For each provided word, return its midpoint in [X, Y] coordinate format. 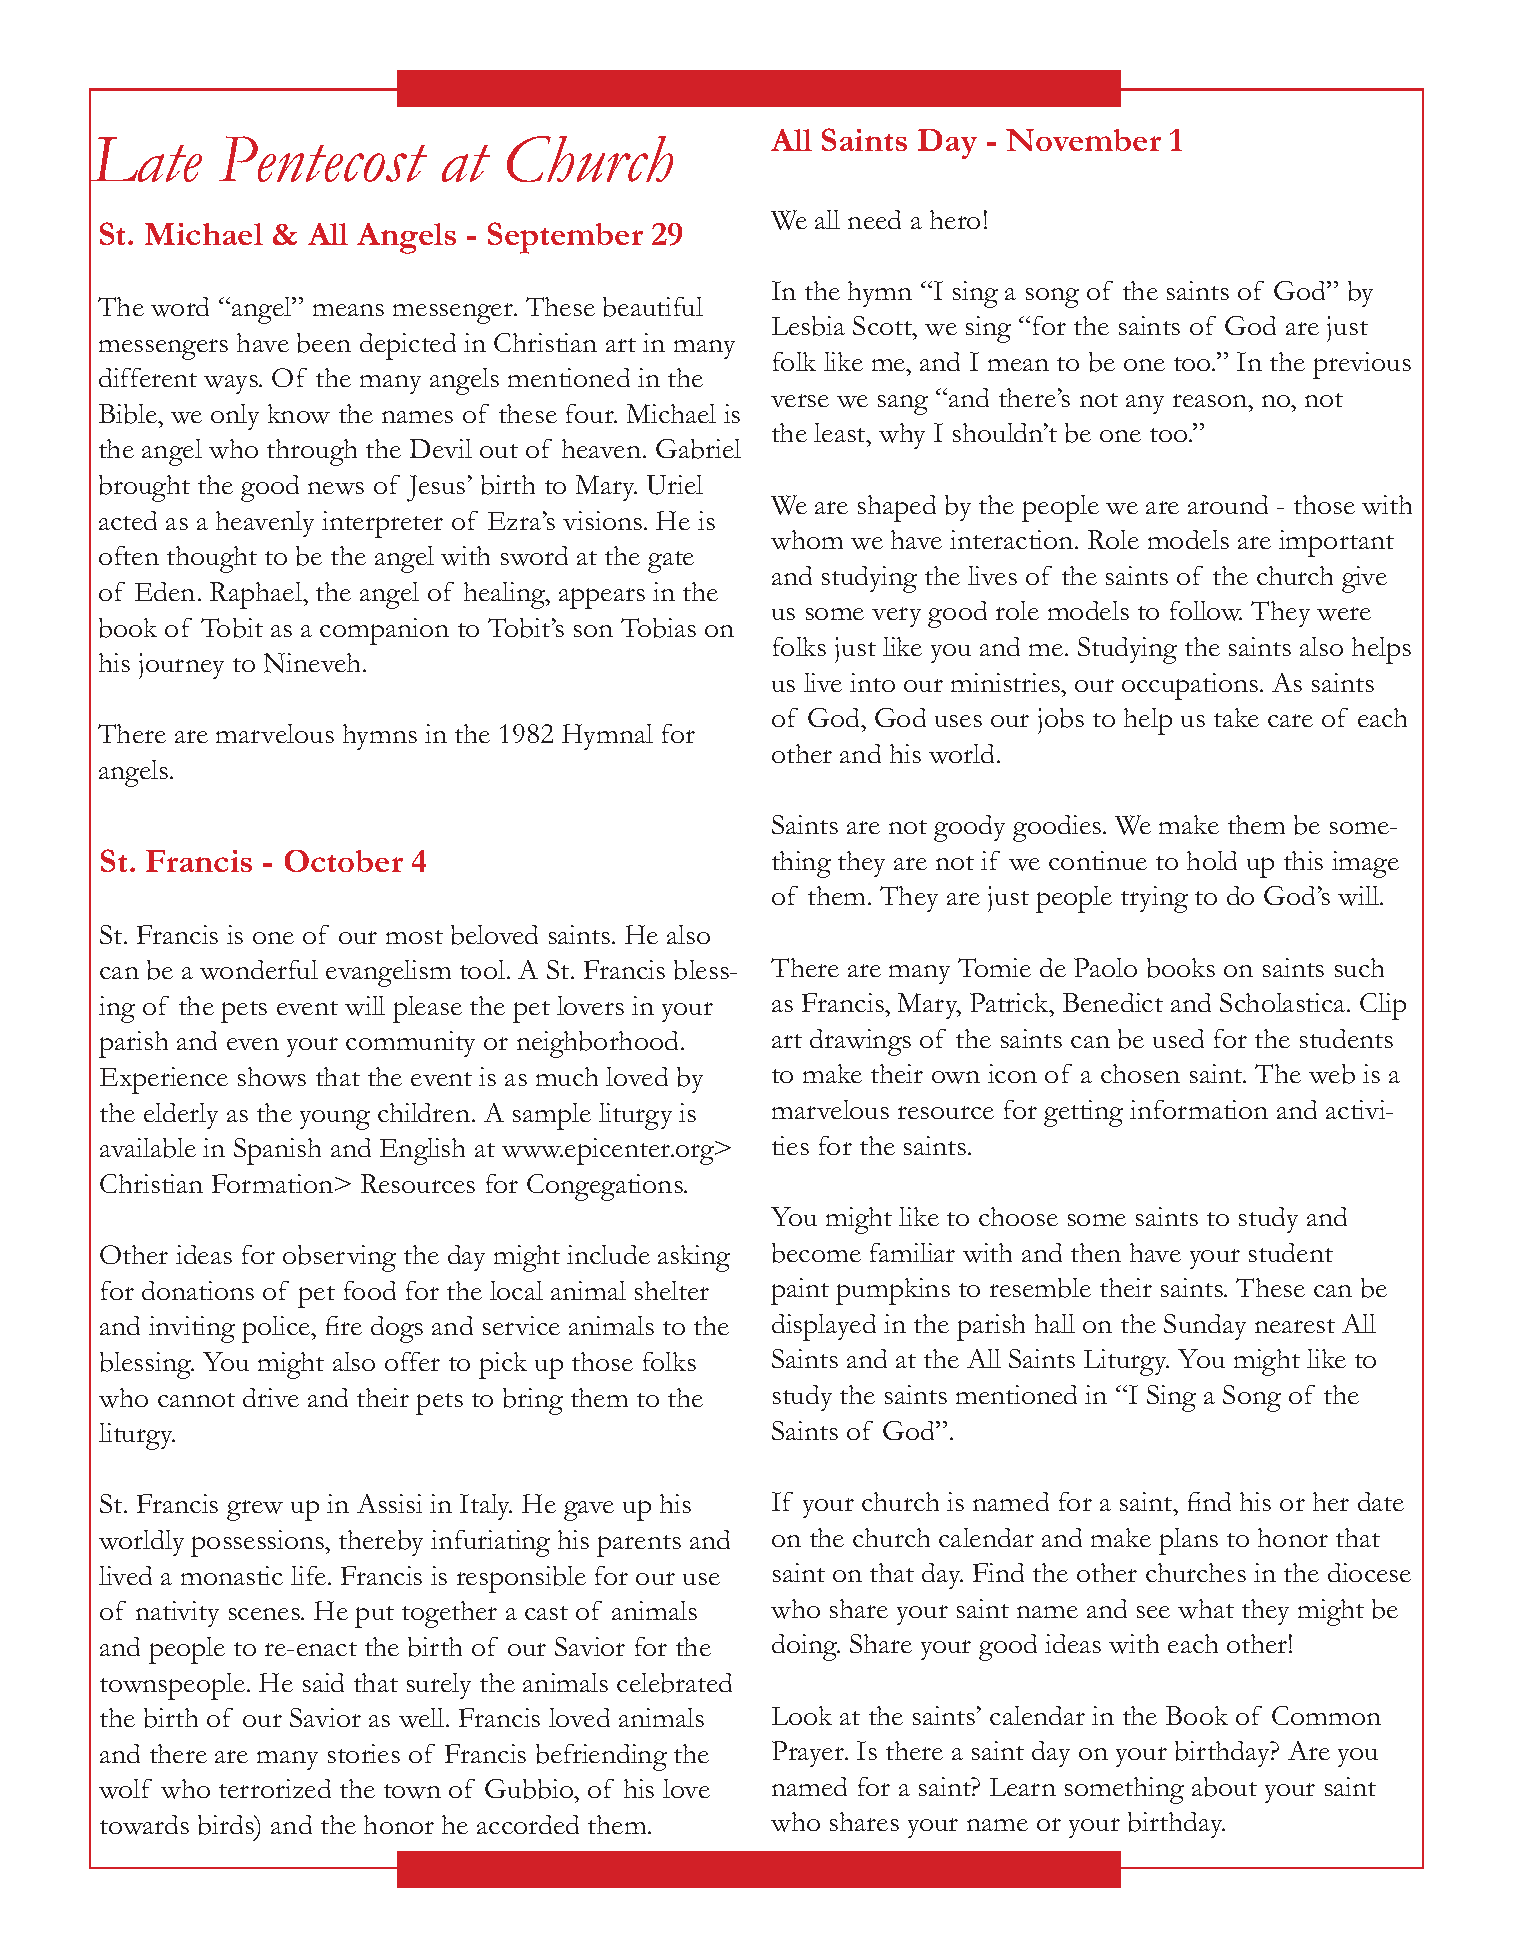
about [1224, 1787]
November [1083, 140]
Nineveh [314, 663]
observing [339, 1258]
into [872, 682]
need [874, 219]
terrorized [275, 1788]
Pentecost [323, 159]
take [1236, 717]
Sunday [1205, 1327]
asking [694, 1258]
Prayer [809, 1754]
